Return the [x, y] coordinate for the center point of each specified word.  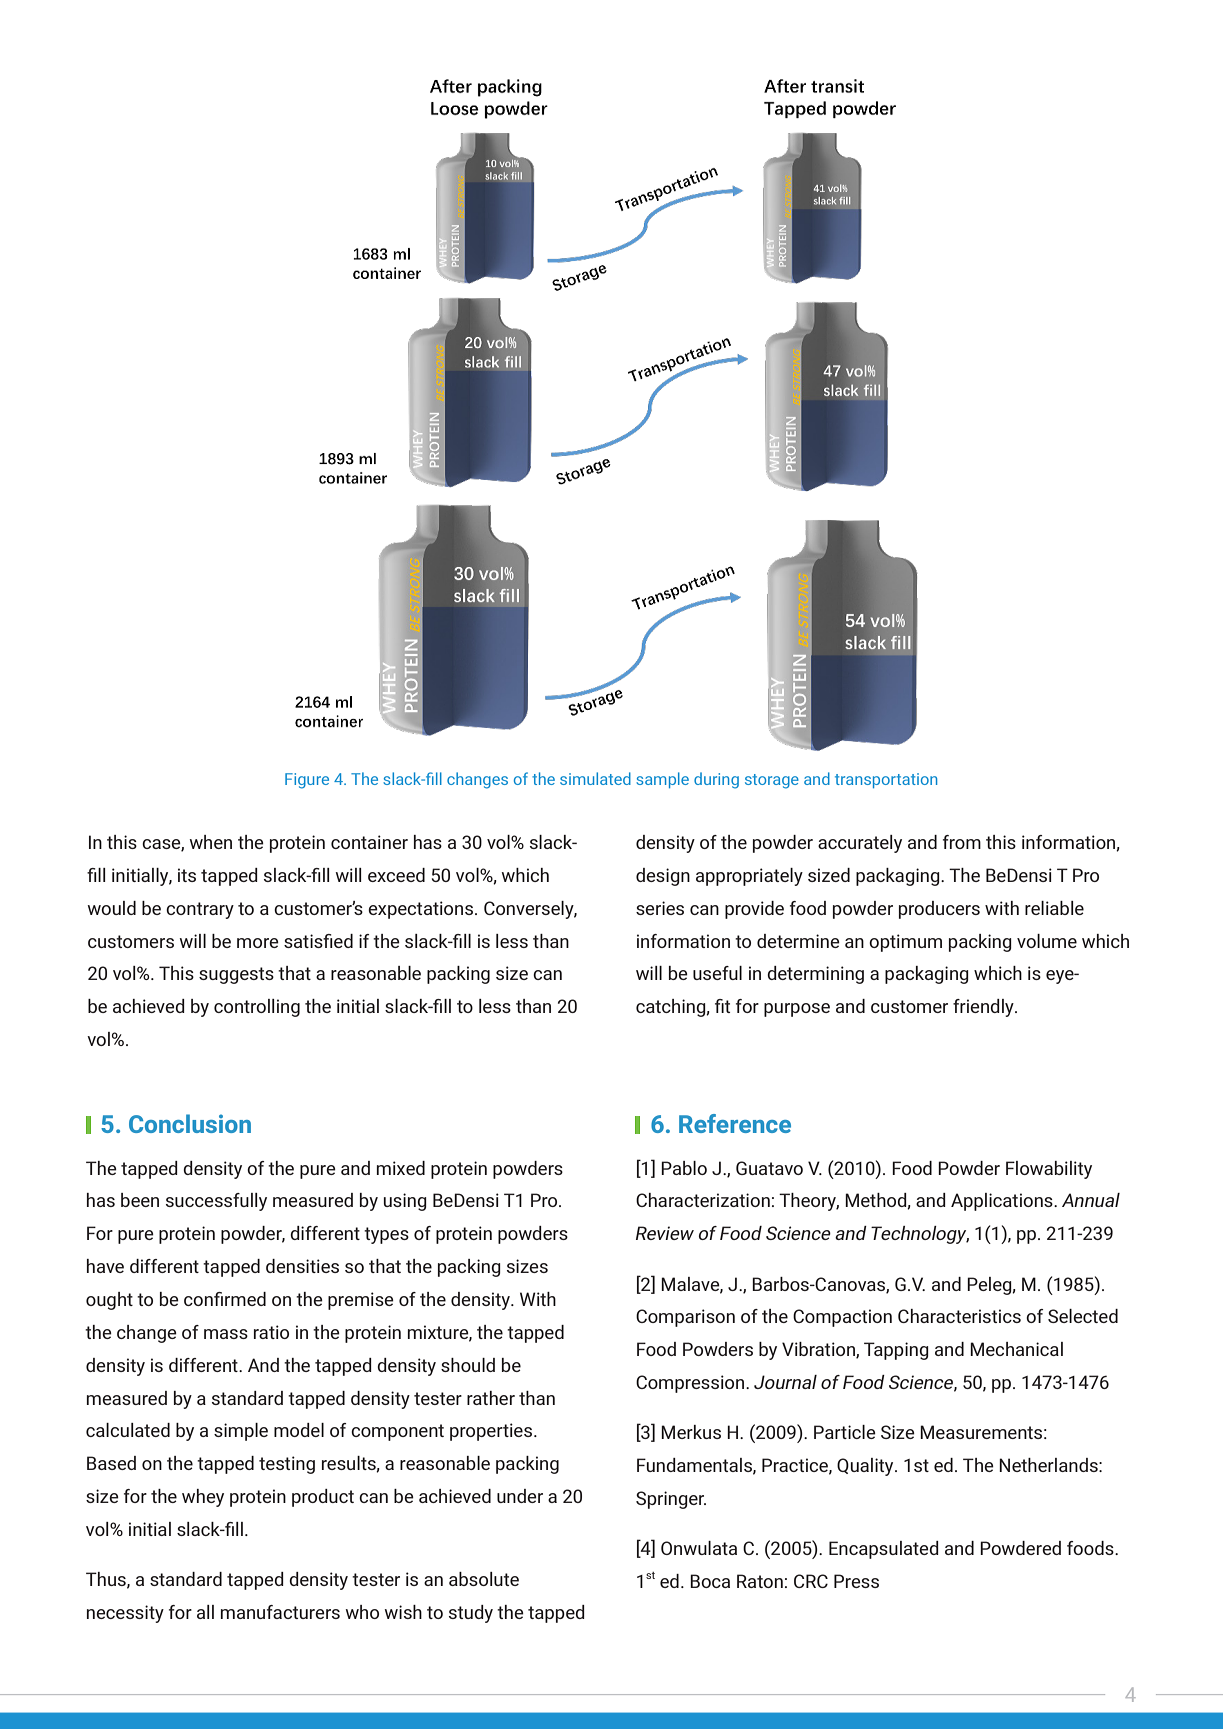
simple [241, 1432]
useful [717, 973]
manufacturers [280, 1612]
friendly [984, 1008]
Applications [1003, 1202]
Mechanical [1016, 1349]
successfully [216, 1202]
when [210, 842]
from [962, 842]
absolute [484, 1579]
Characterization [703, 1200]
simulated [595, 778]
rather [491, 1398]
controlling [257, 1008]
